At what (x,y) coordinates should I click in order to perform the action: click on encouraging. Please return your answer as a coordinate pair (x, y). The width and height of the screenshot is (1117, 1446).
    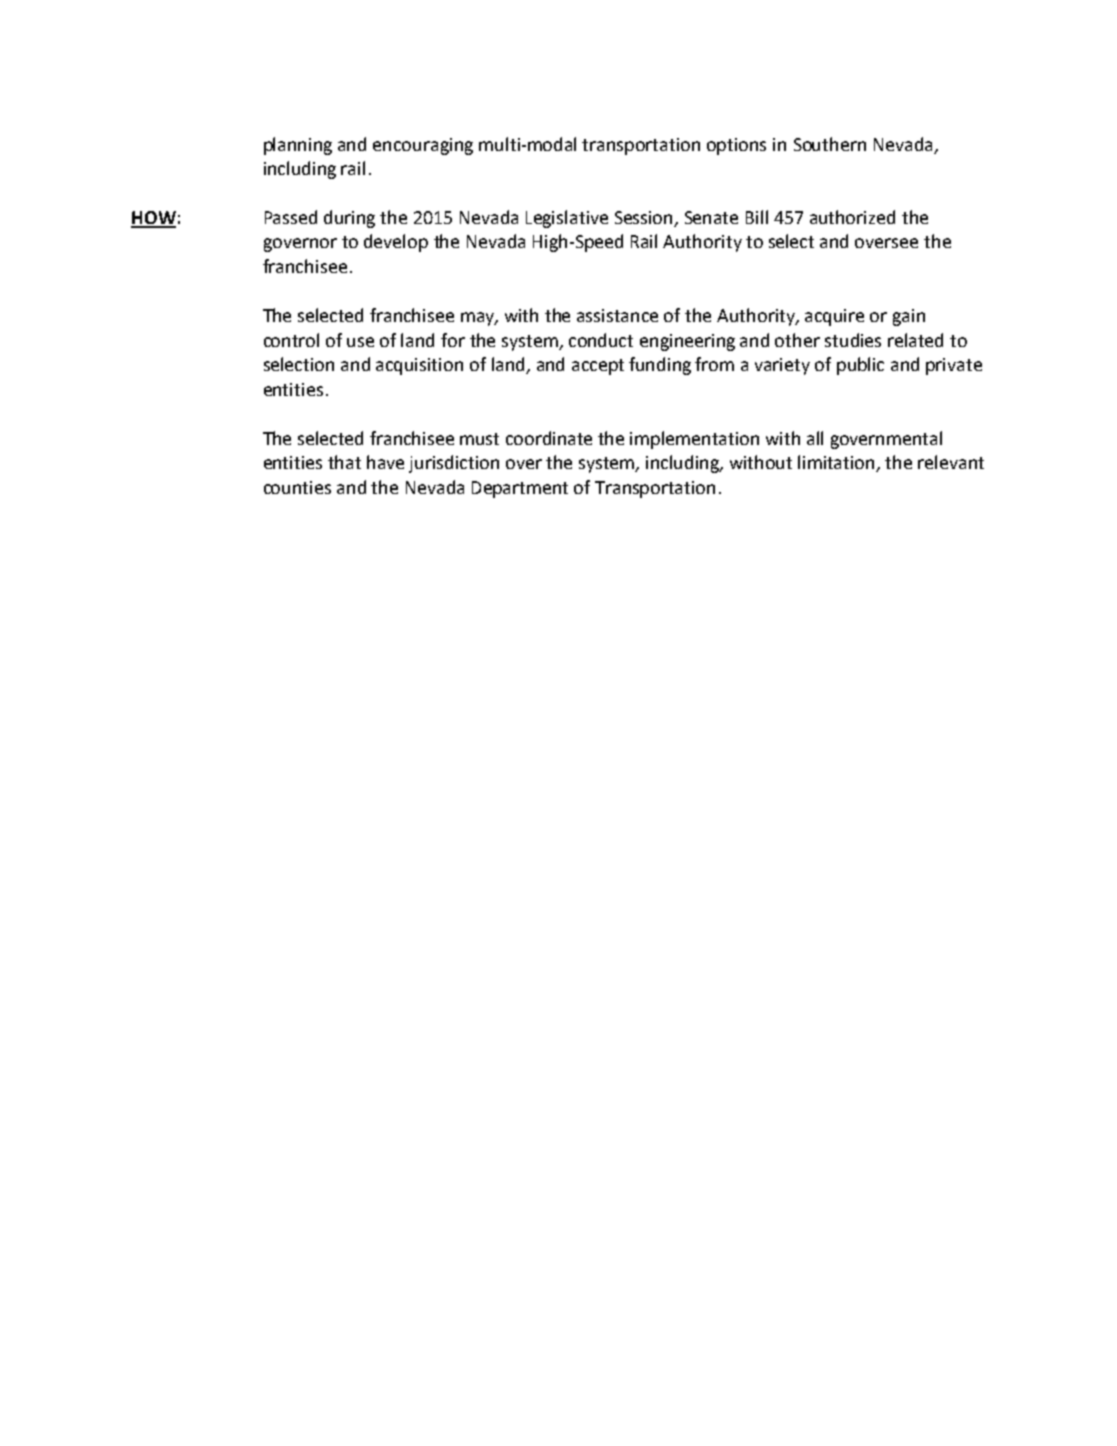
    Looking at the image, I should click on (423, 146).
